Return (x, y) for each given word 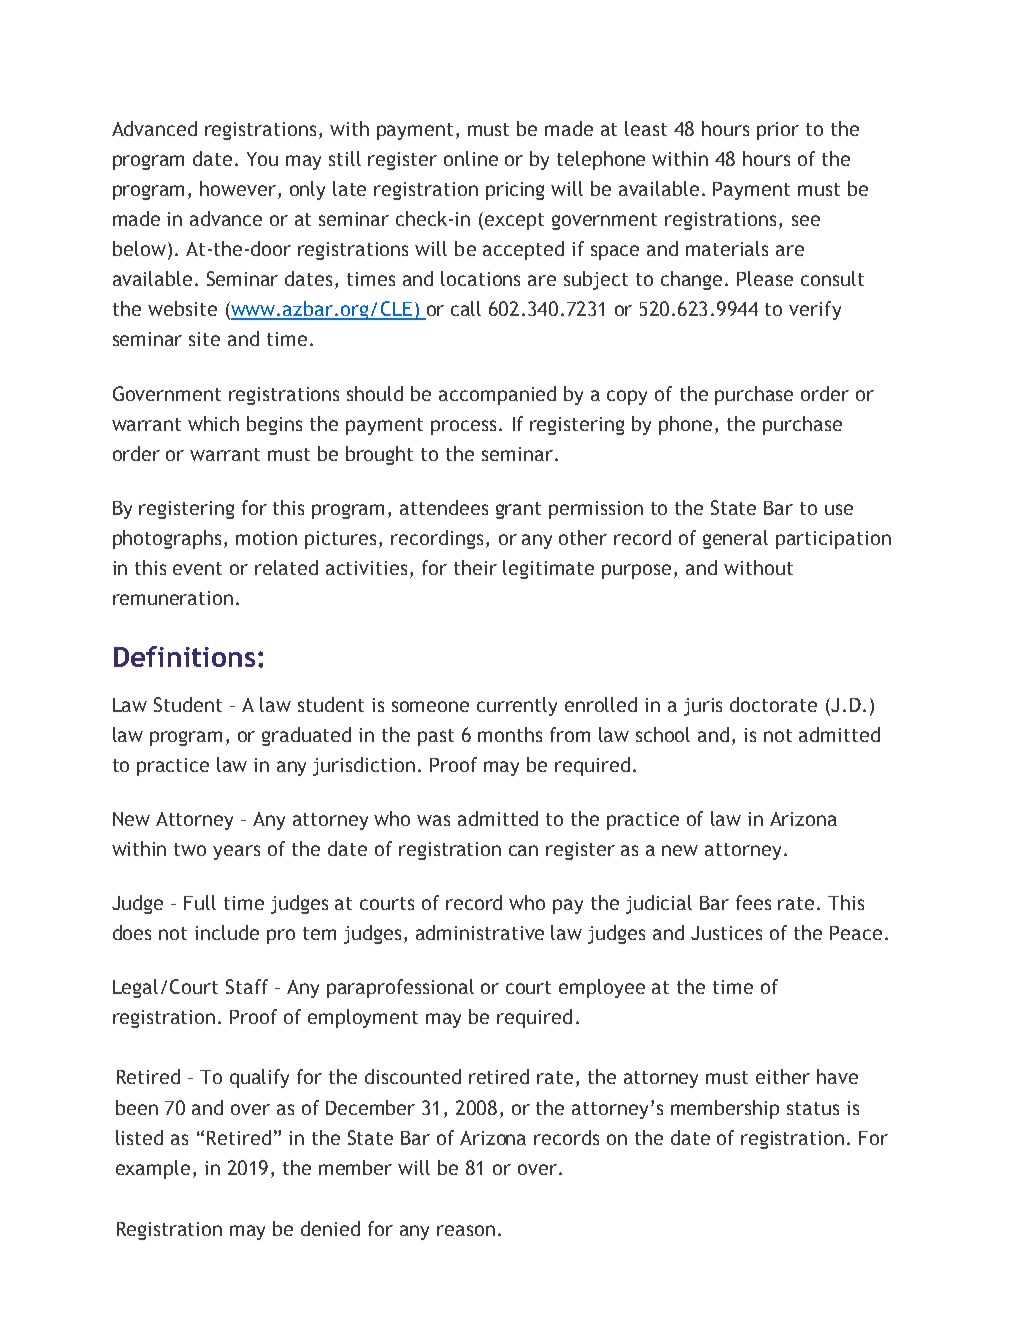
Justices (726, 933)
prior (778, 131)
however (239, 190)
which (213, 423)
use (839, 509)
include (227, 932)
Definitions (184, 656)
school (663, 734)
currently (517, 706)
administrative (480, 932)
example (155, 1169)
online (471, 158)
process (463, 427)
